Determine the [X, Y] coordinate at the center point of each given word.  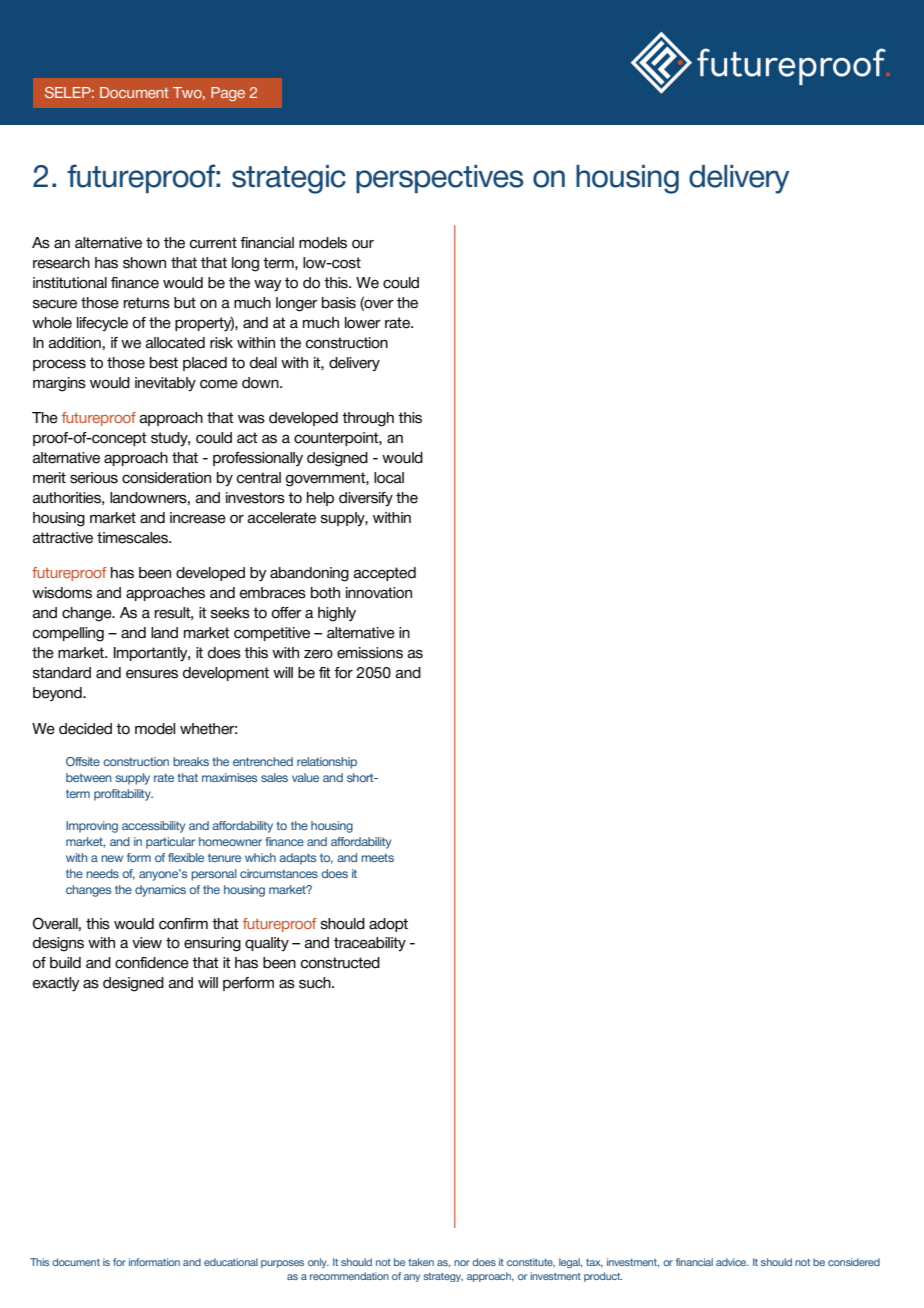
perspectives [440, 179]
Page [228, 94]
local [389, 478]
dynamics [160, 891]
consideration [166, 478]
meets [377, 857]
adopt [388, 925]
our [363, 244]
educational [231, 1262]
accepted [385, 574]
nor [462, 1263]
